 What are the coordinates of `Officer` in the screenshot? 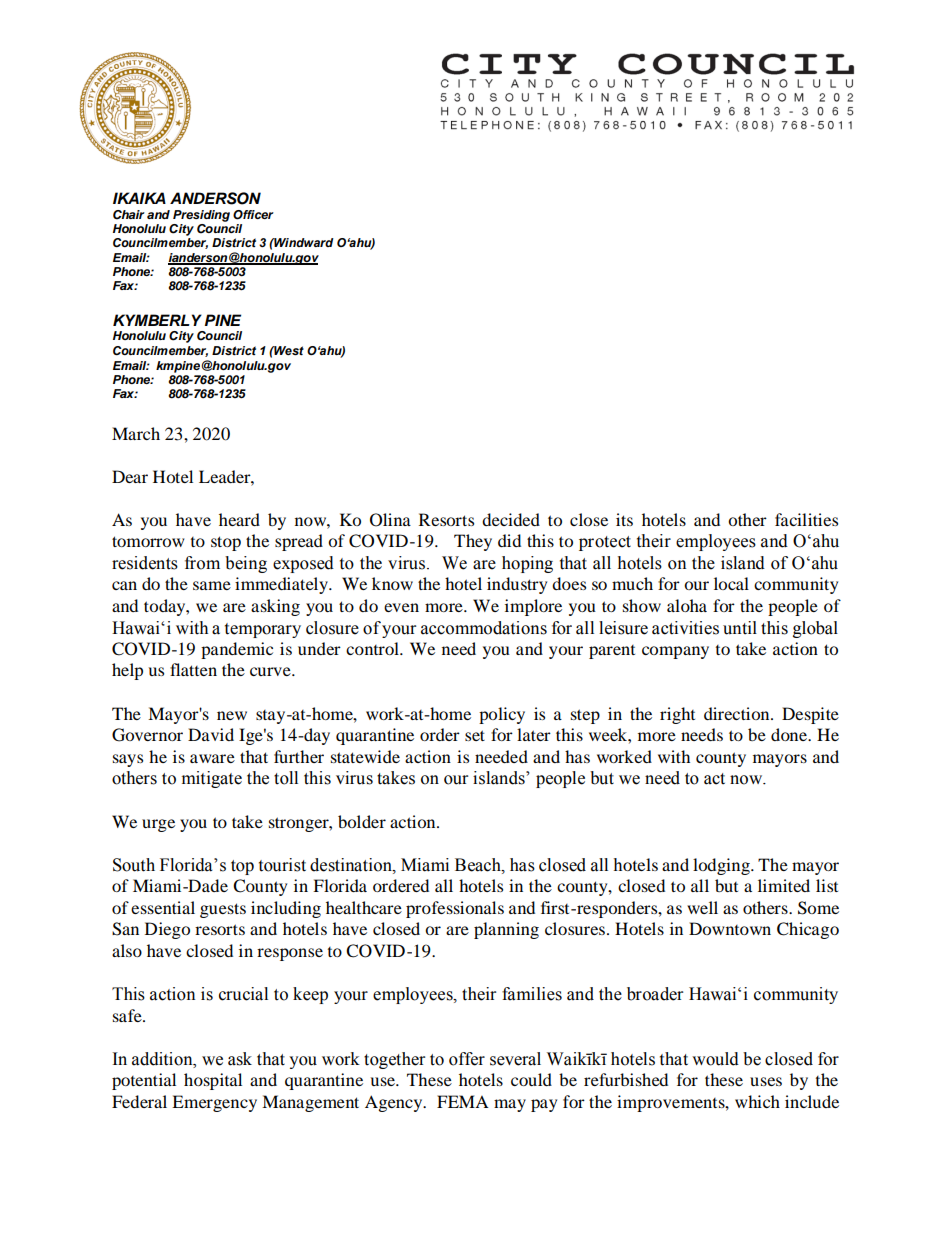 It's located at (253, 215).
